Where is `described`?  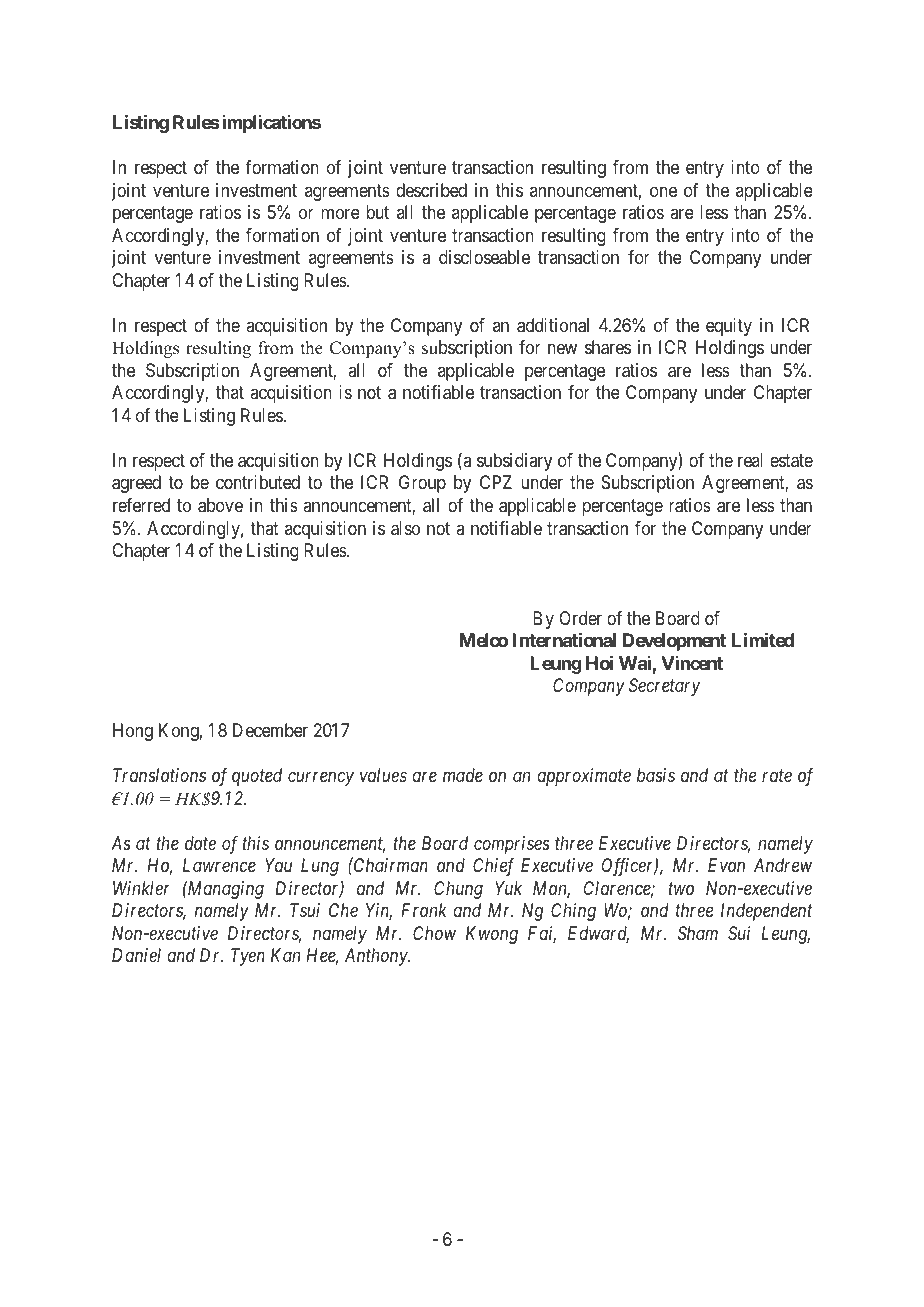
described is located at coordinates (431, 190).
